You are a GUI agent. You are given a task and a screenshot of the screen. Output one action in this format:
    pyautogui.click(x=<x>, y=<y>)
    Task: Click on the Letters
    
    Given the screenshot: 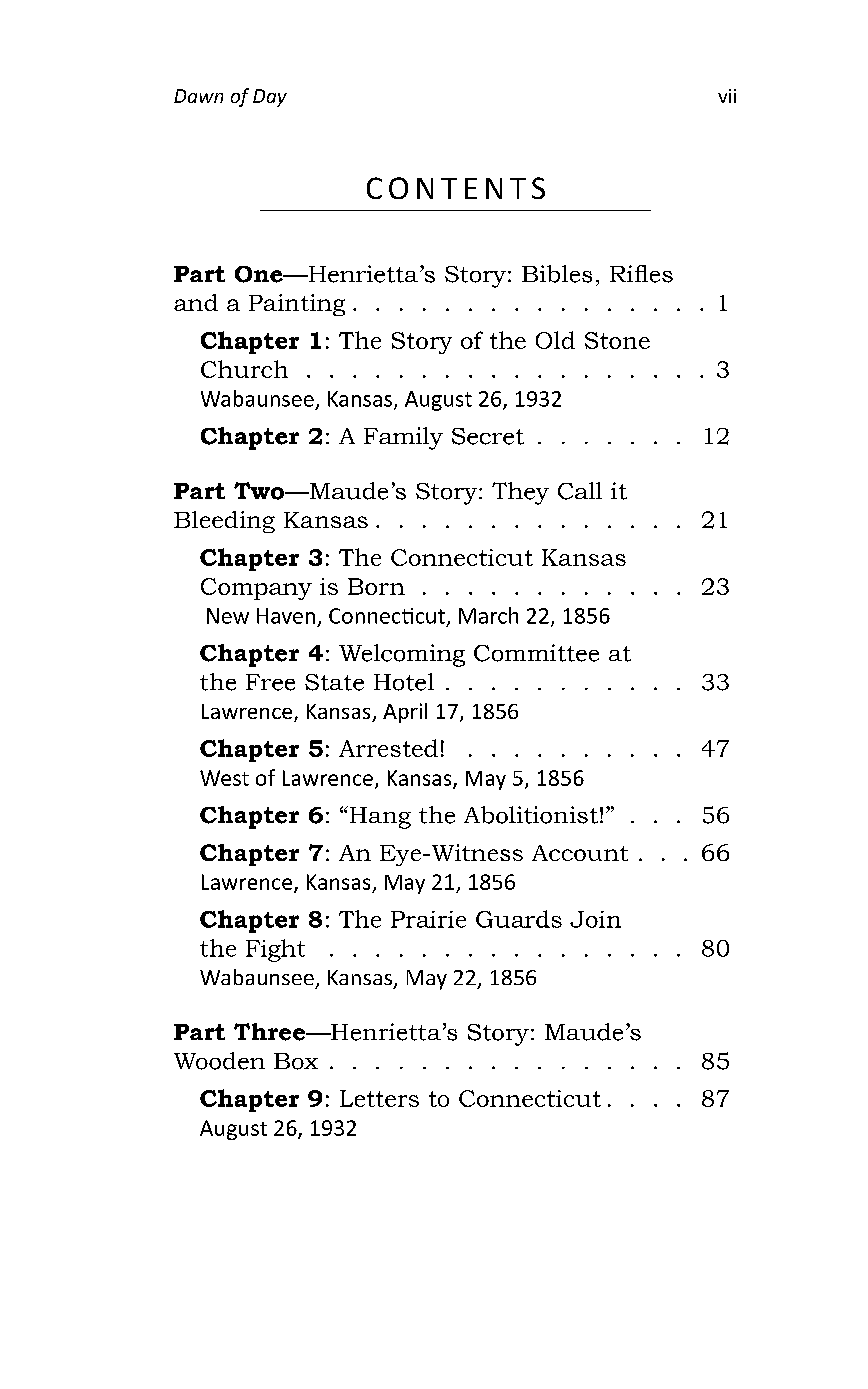 What is the action you would take?
    pyautogui.click(x=379, y=1098)
